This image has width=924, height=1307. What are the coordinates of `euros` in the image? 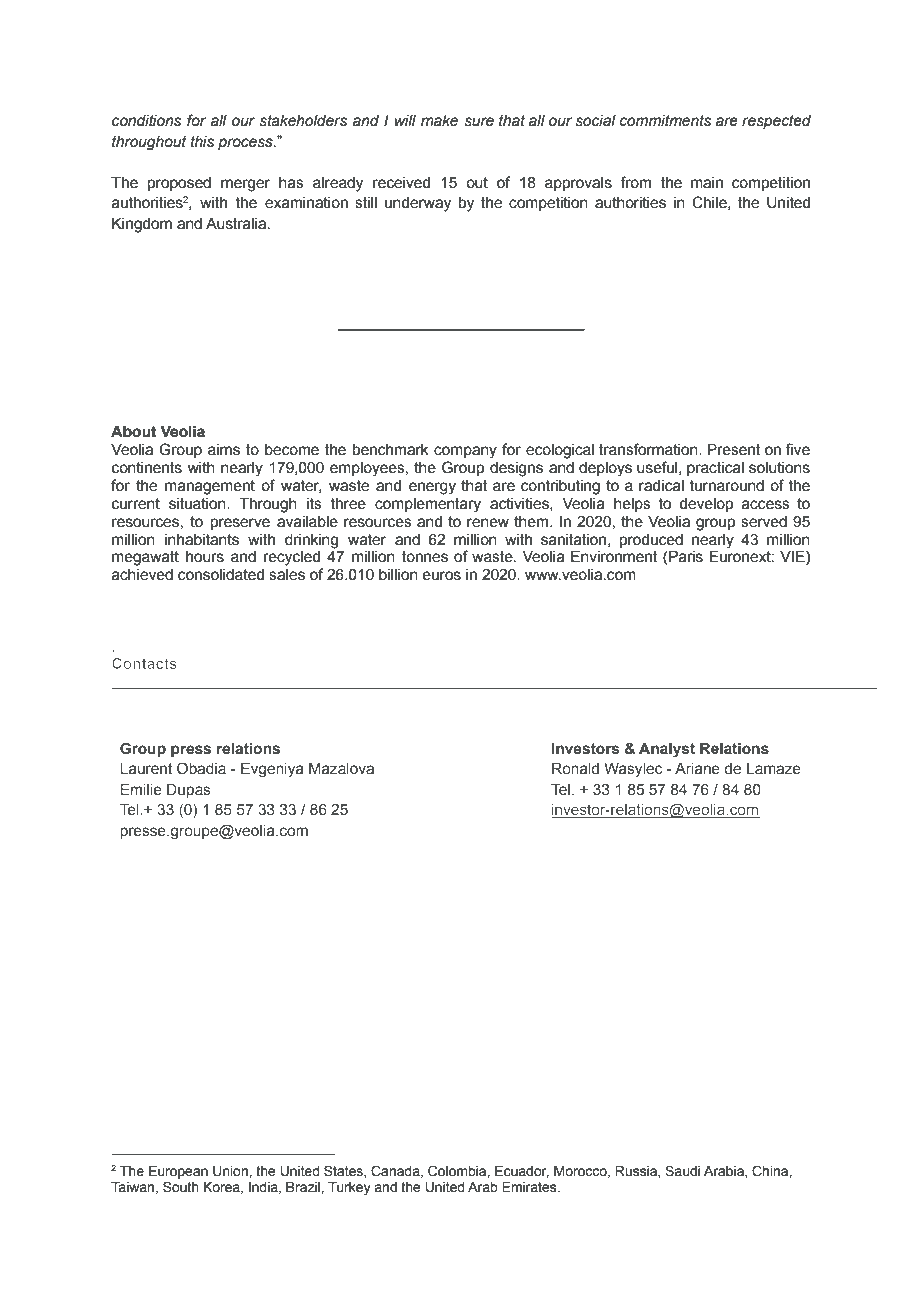 It's located at (441, 576).
